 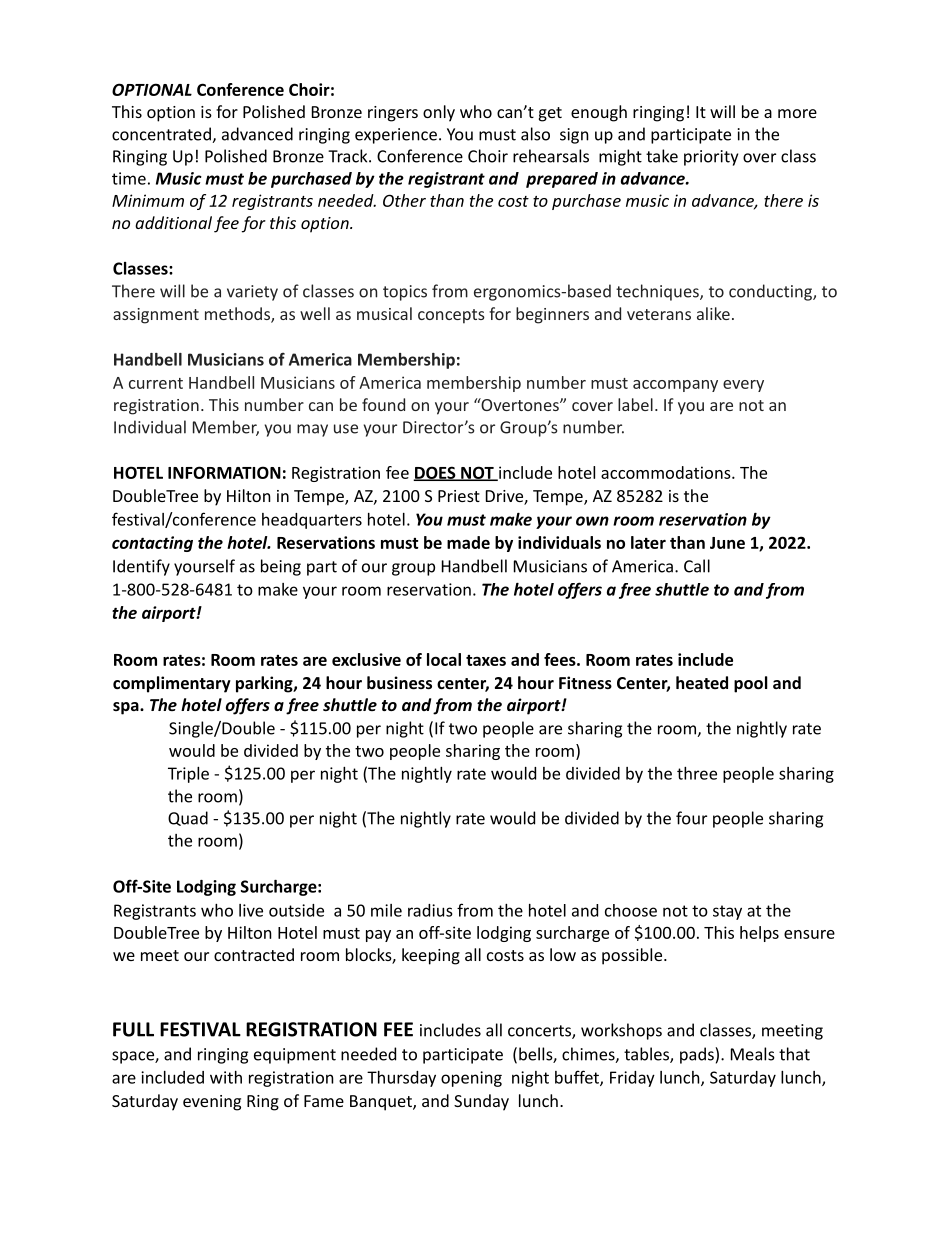 What do you see at coordinates (471, 1079) in the image?
I see `opening` at bounding box center [471, 1079].
